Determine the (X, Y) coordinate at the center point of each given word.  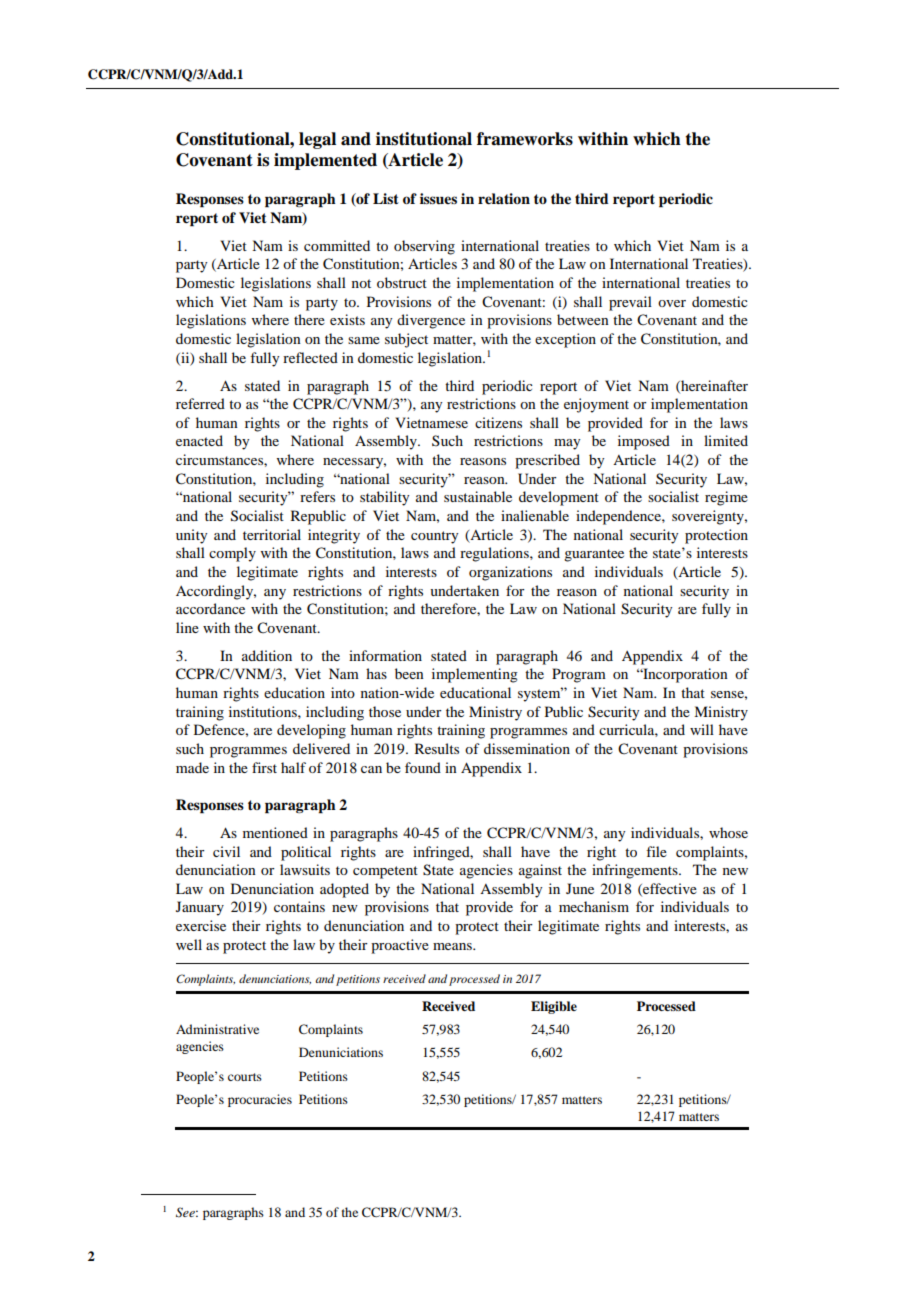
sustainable (478, 496)
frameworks (525, 139)
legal (317, 140)
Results (437, 748)
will (702, 729)
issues (438, 199)
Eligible (554, 1007)
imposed (644, 442)
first (264, 767)
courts (245, 1077)
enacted (199, 440)
